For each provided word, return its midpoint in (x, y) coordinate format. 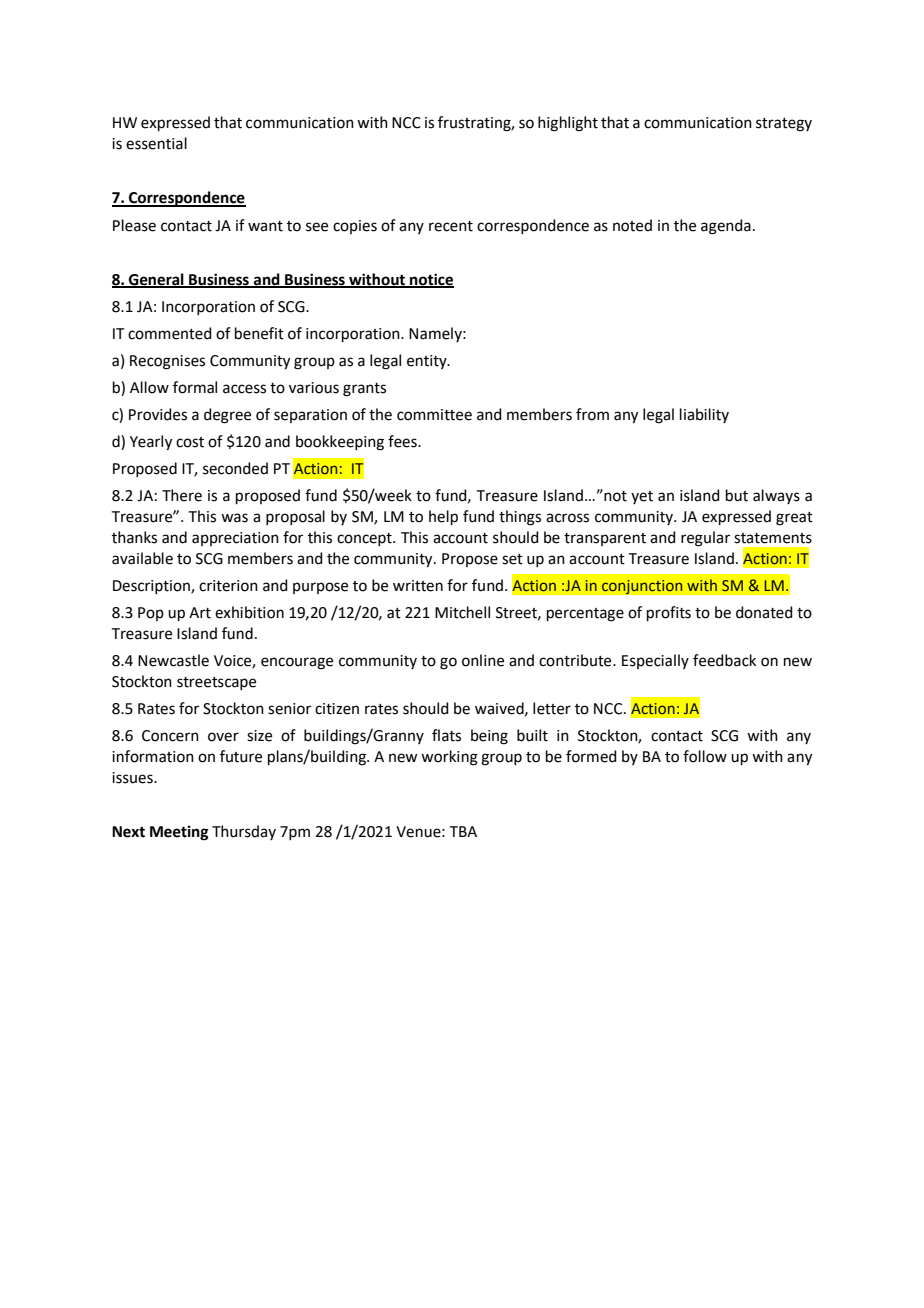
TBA (463, 831)
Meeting (179, 833)
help (443, 517)
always (776, 496)
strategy (784, 125)
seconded (235, 468)
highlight (568, 124)
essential (156, 143)
